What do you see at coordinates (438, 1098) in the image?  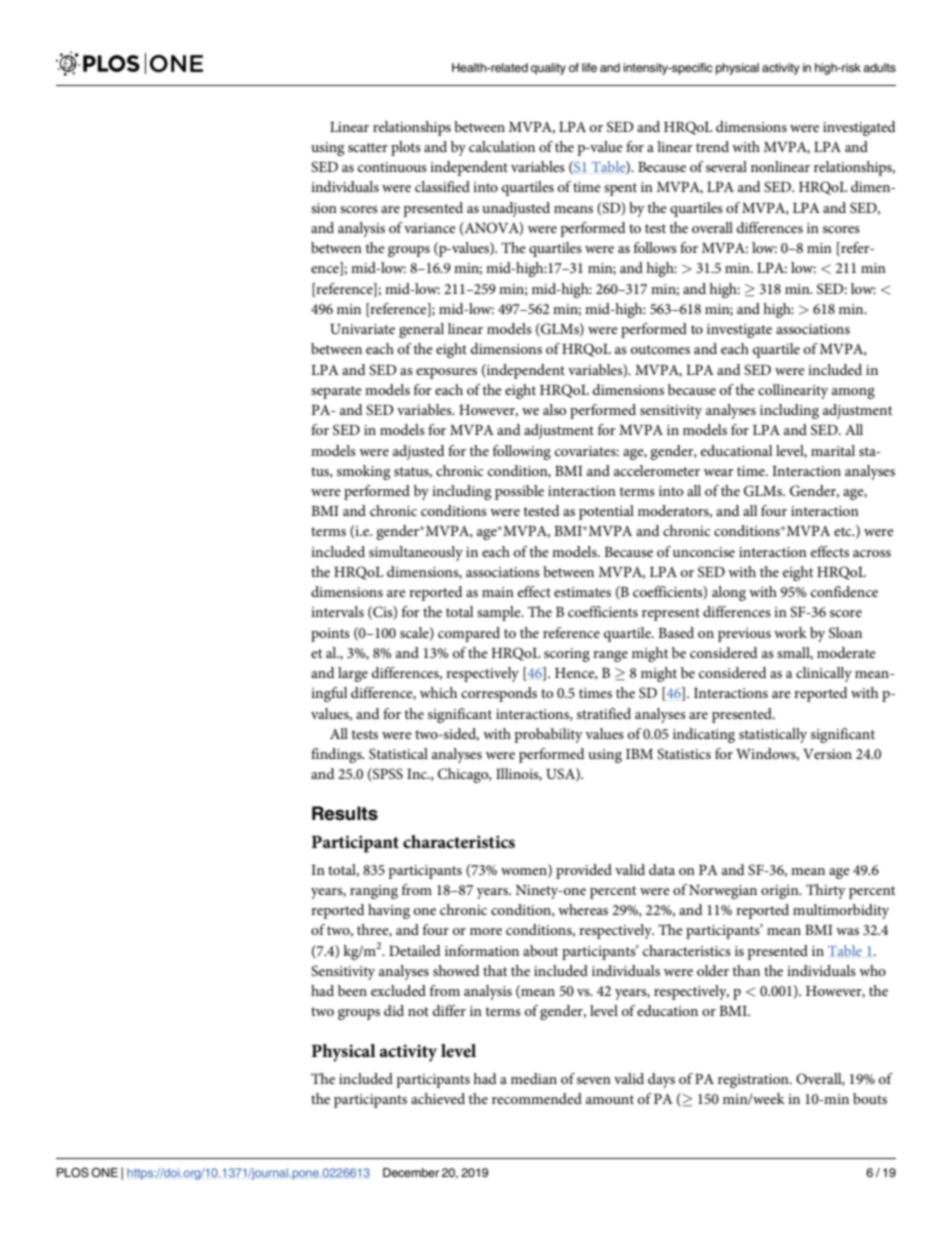 I see `achieved` at bounding box center [438, 1098].
